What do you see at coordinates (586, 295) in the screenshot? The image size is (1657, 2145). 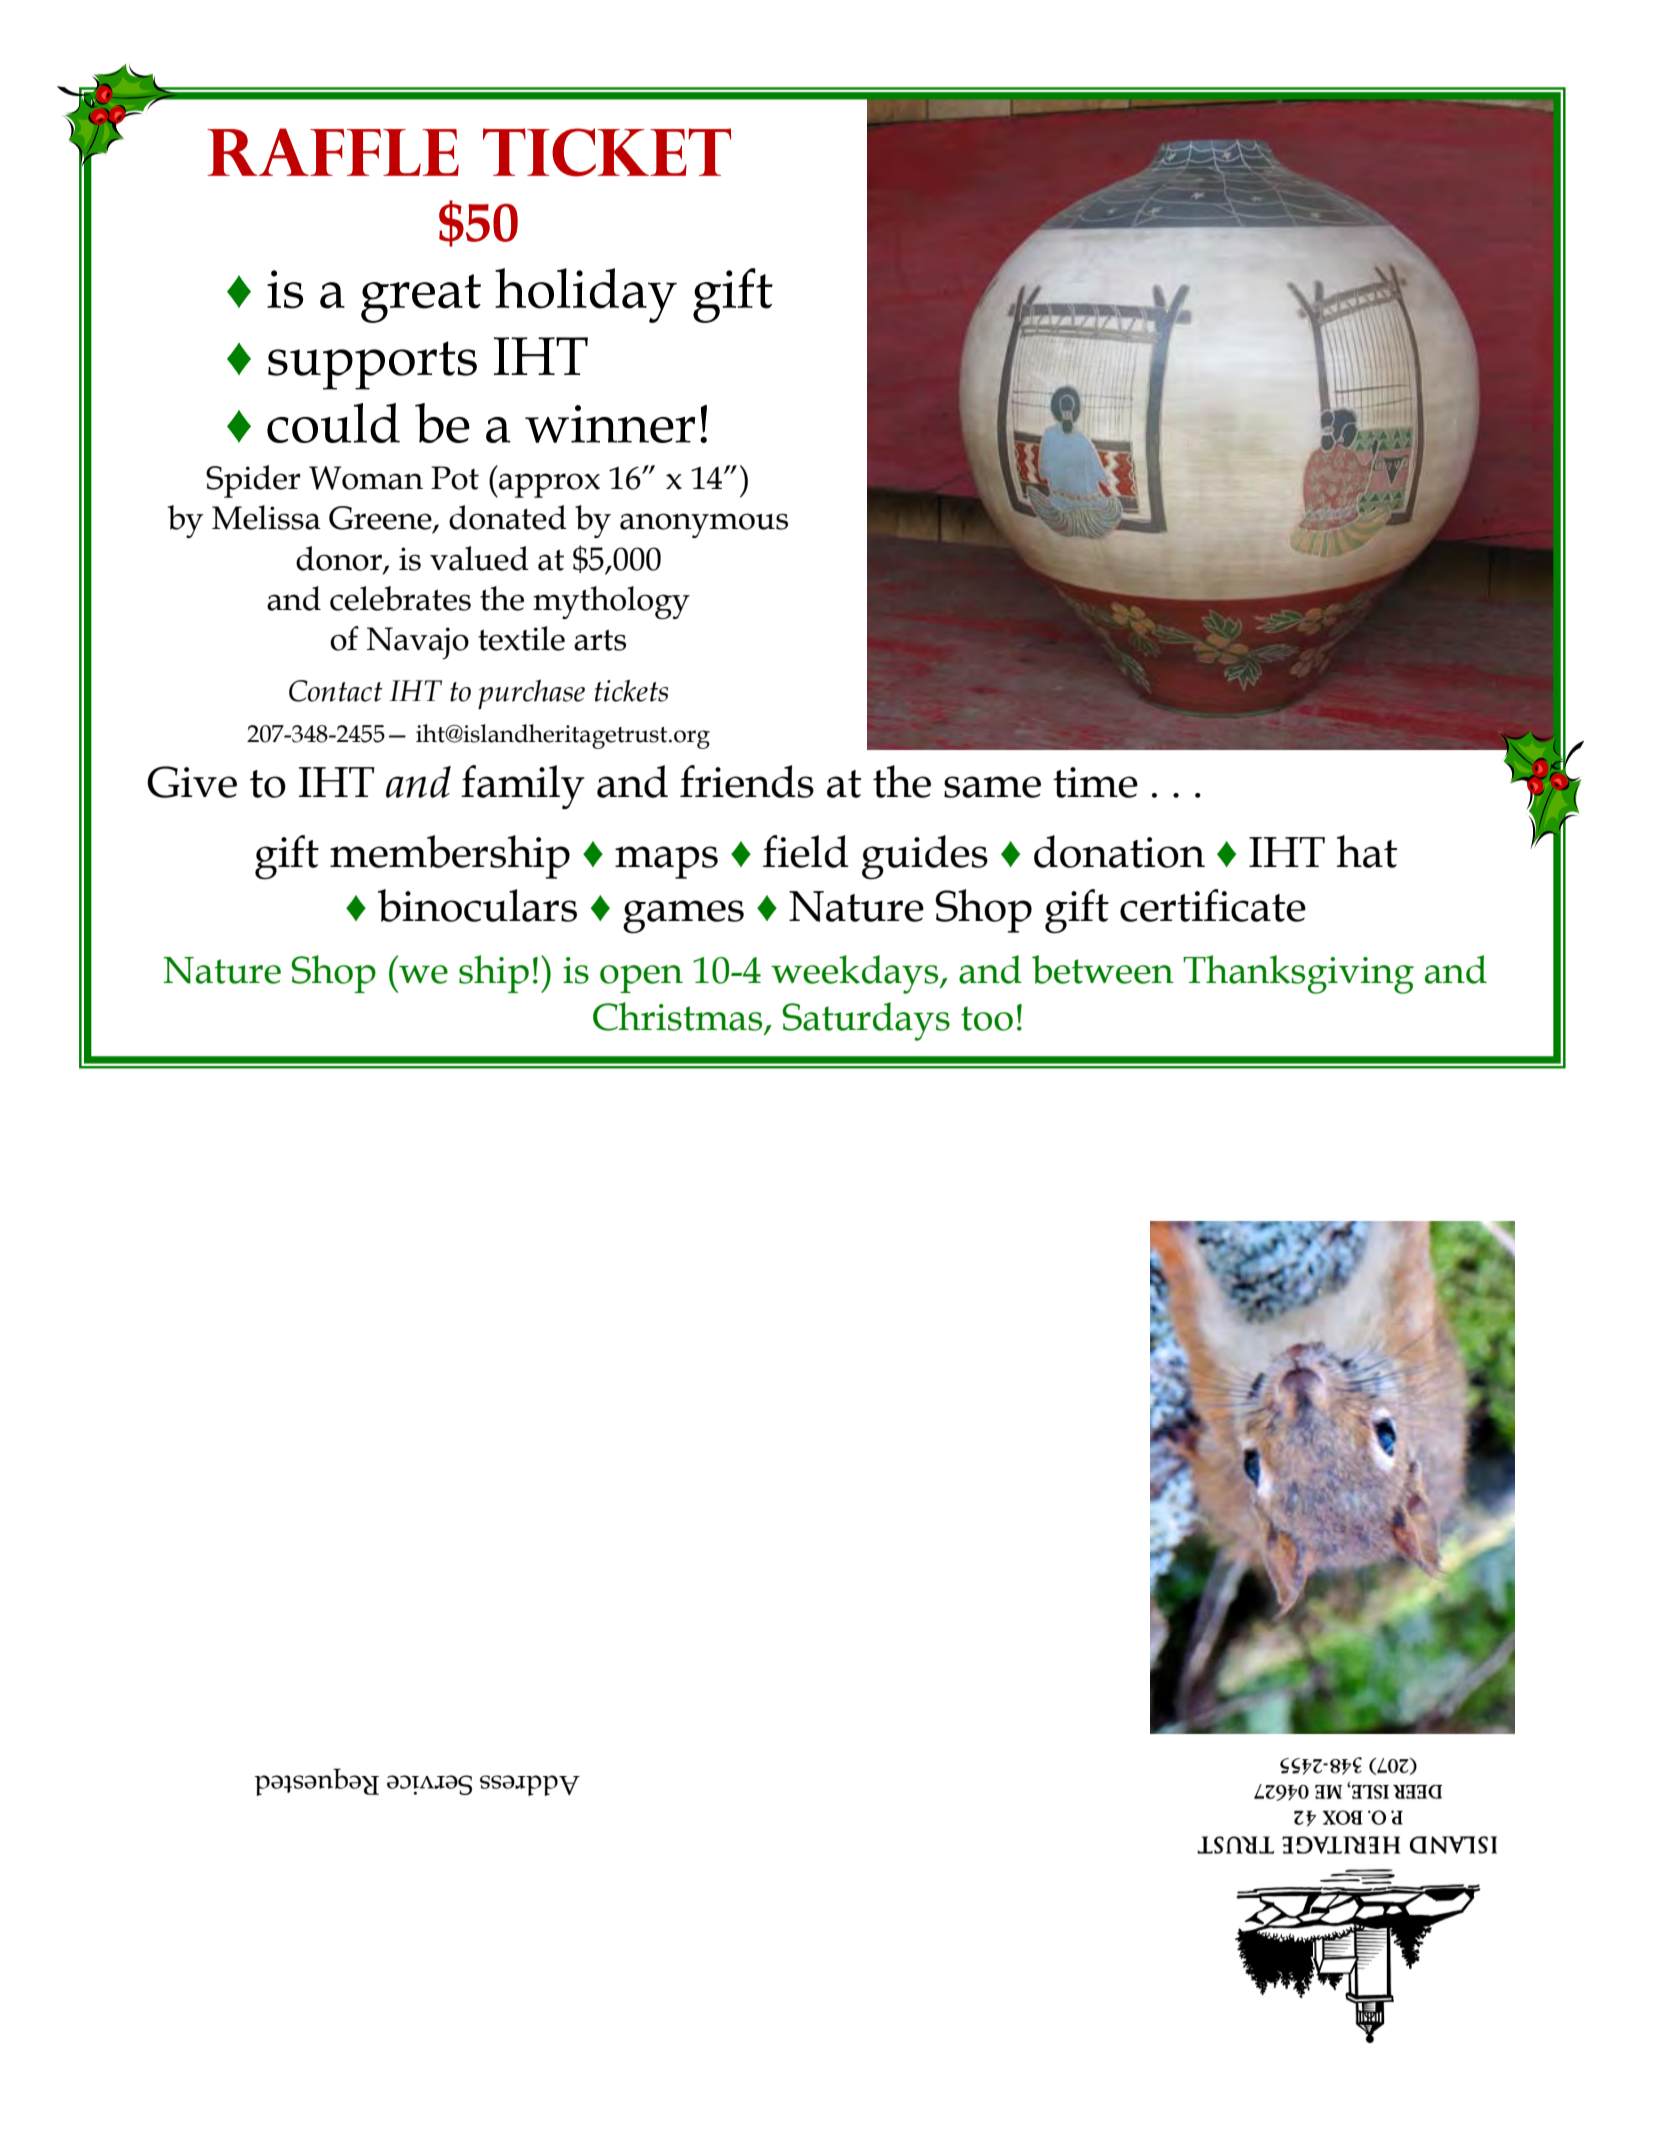 I see `holiday` at bounding box center [586, 295].
